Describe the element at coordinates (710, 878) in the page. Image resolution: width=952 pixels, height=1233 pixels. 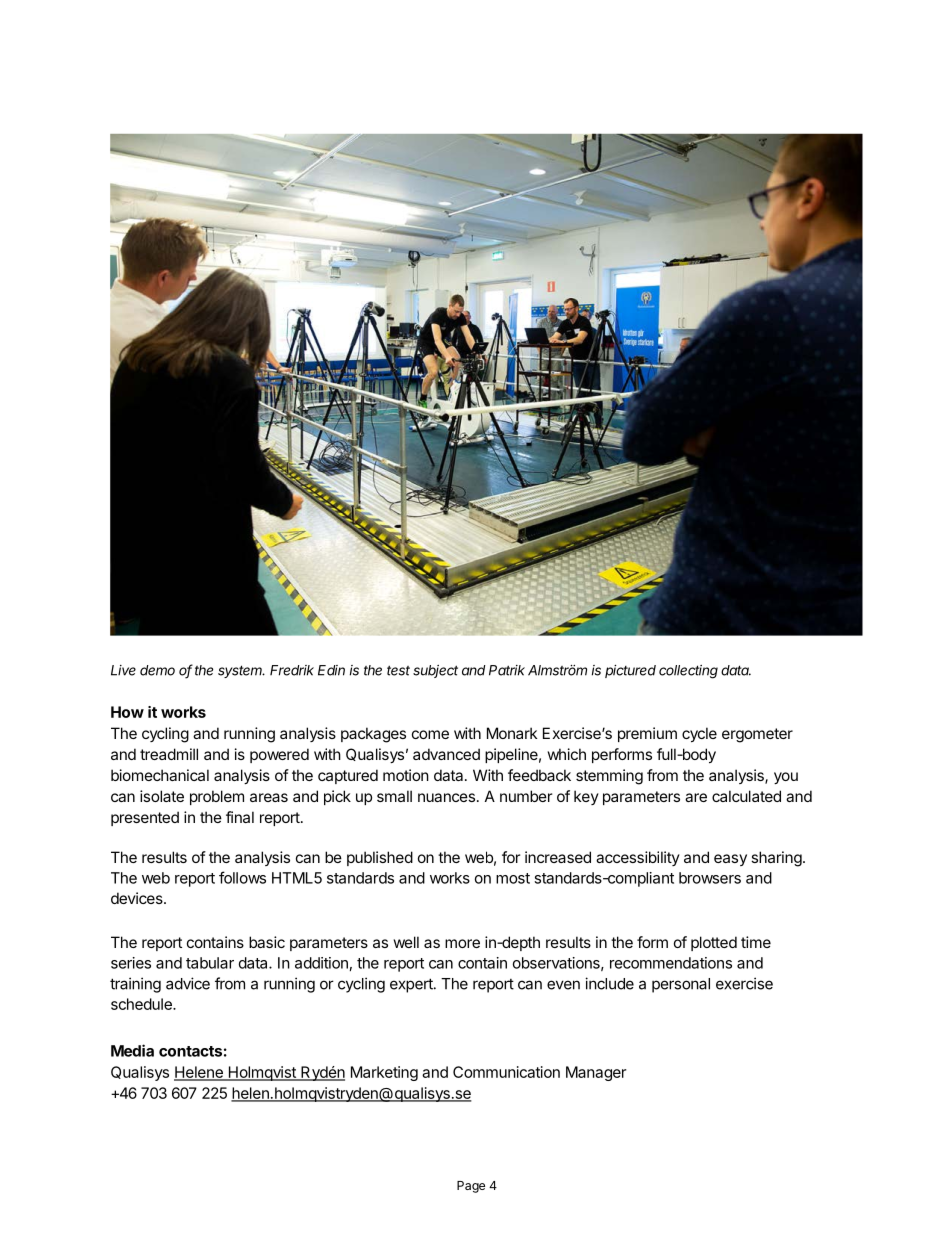
I see `browsers` at that location.
